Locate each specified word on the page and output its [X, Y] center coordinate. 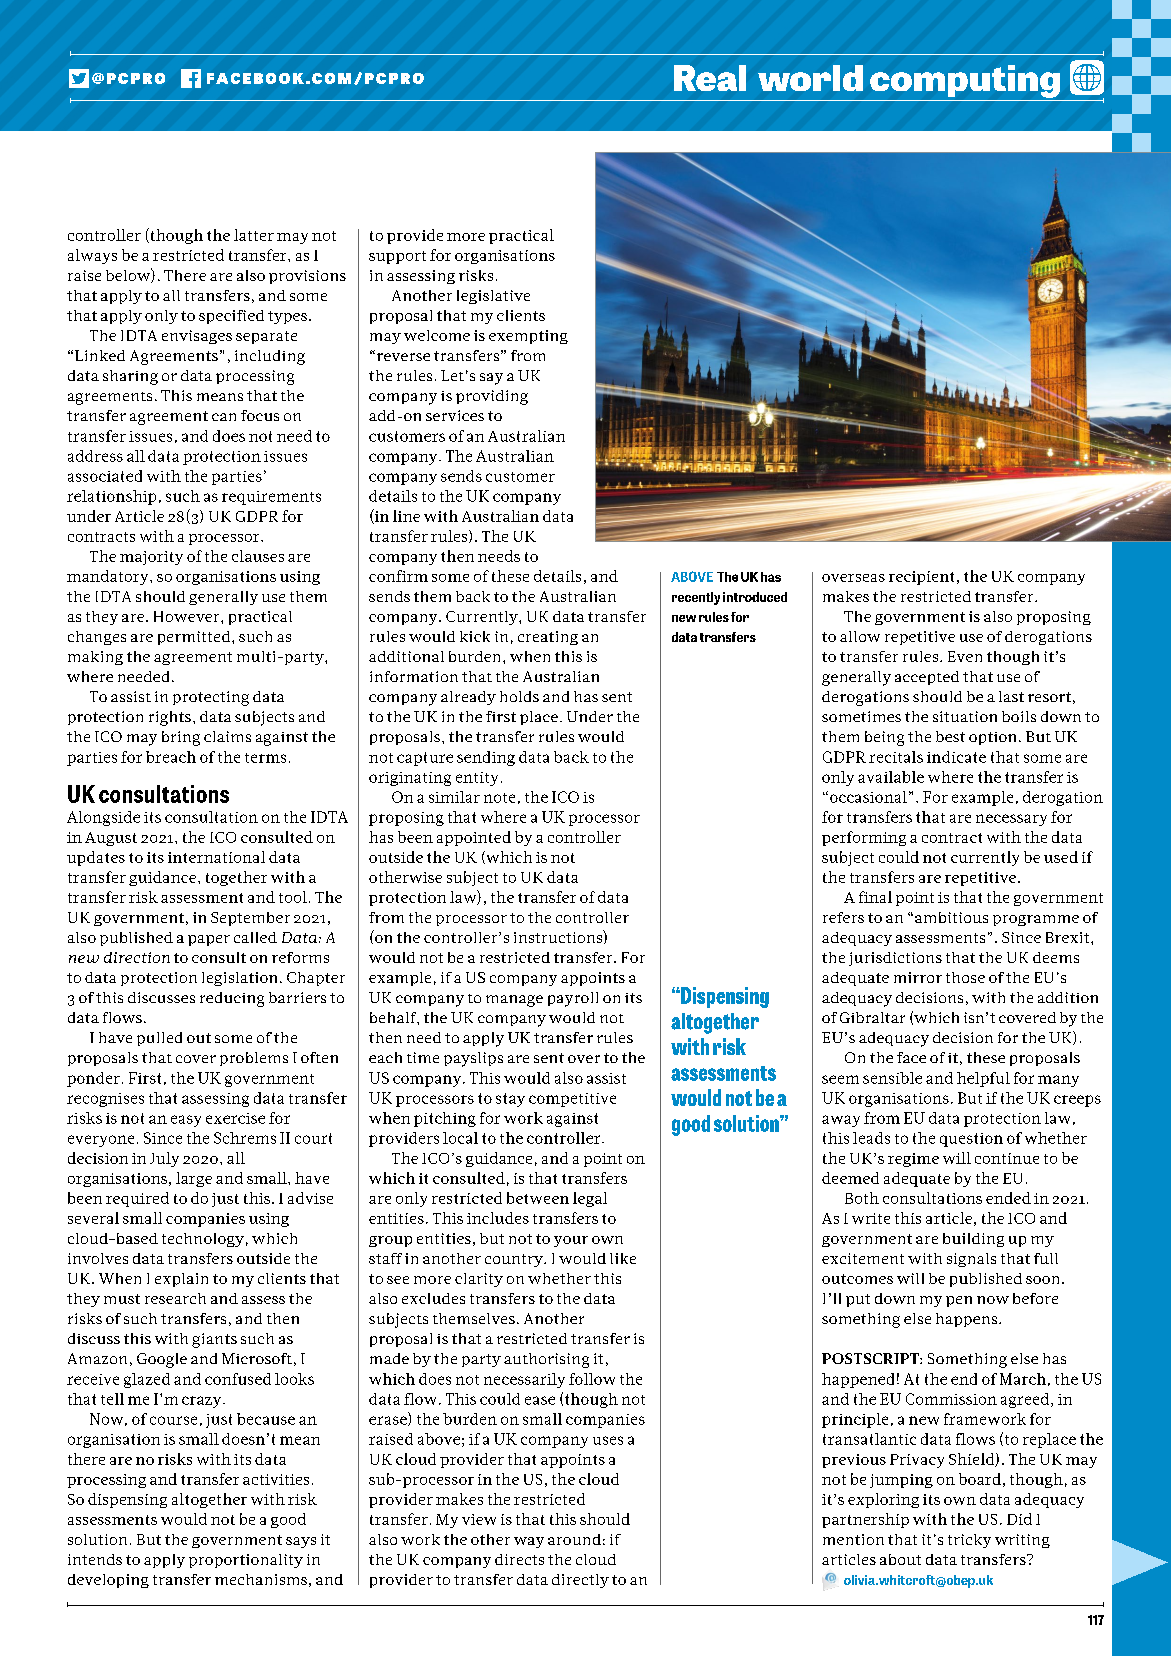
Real [710, 78]
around [574, 1539]
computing [965, 81]
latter [254, 235]
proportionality [246, 1561]
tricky [969, 1541]
